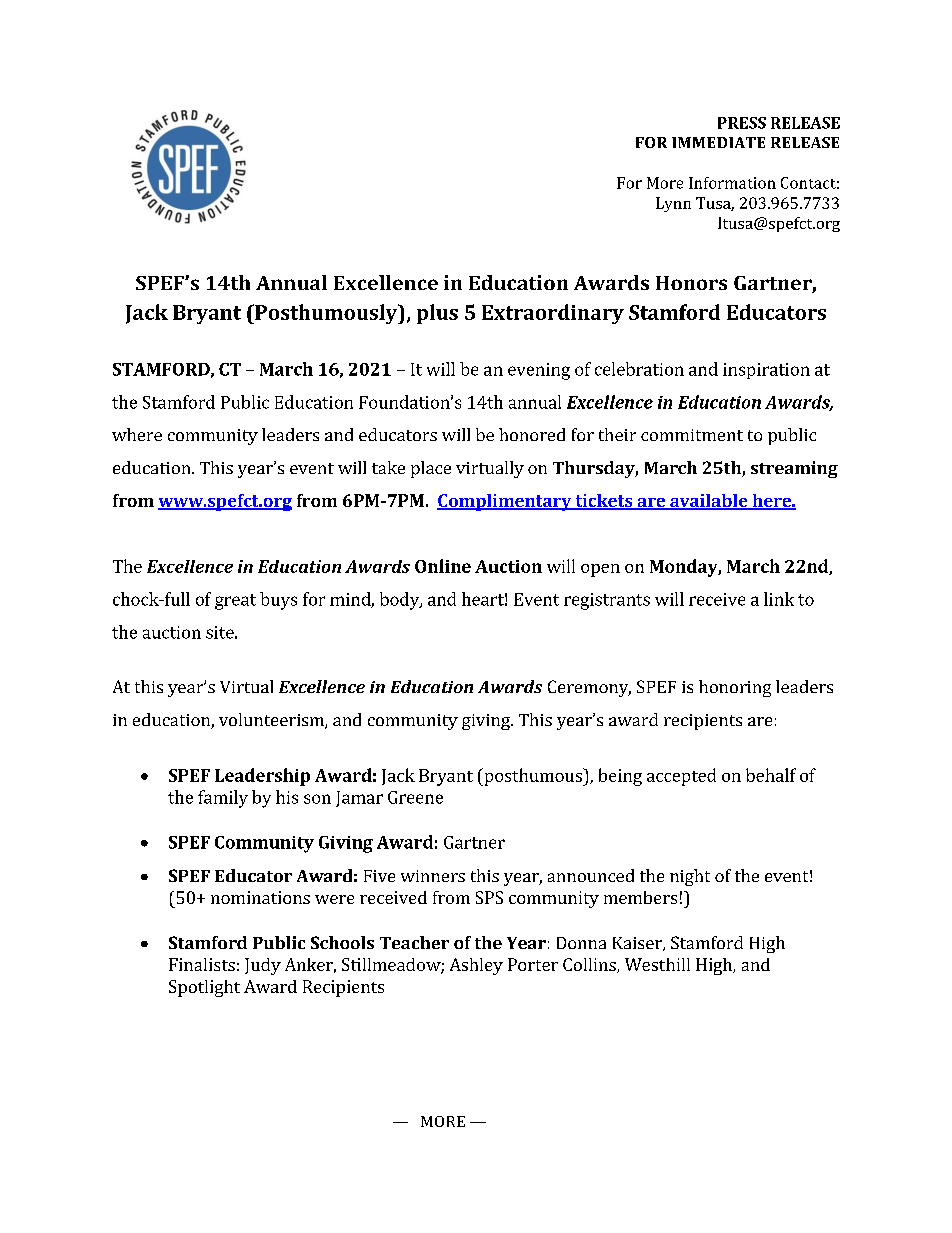 The width and height of the page is (952, 1233). What do you see at coordinates (476, 966) in the page?
I see `Ashley` at bounding box center [476, 966].
